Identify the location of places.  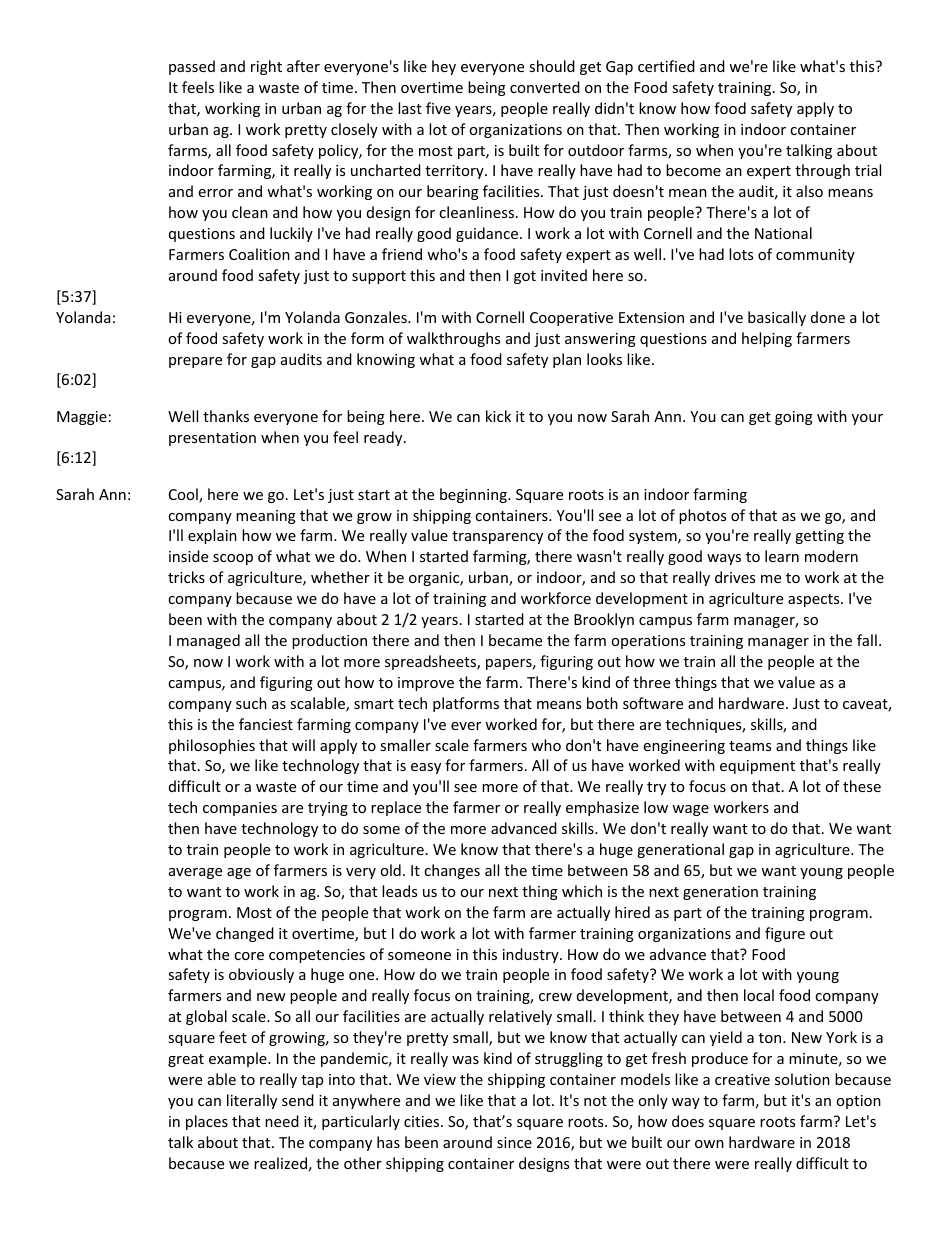
(207, 1122).
